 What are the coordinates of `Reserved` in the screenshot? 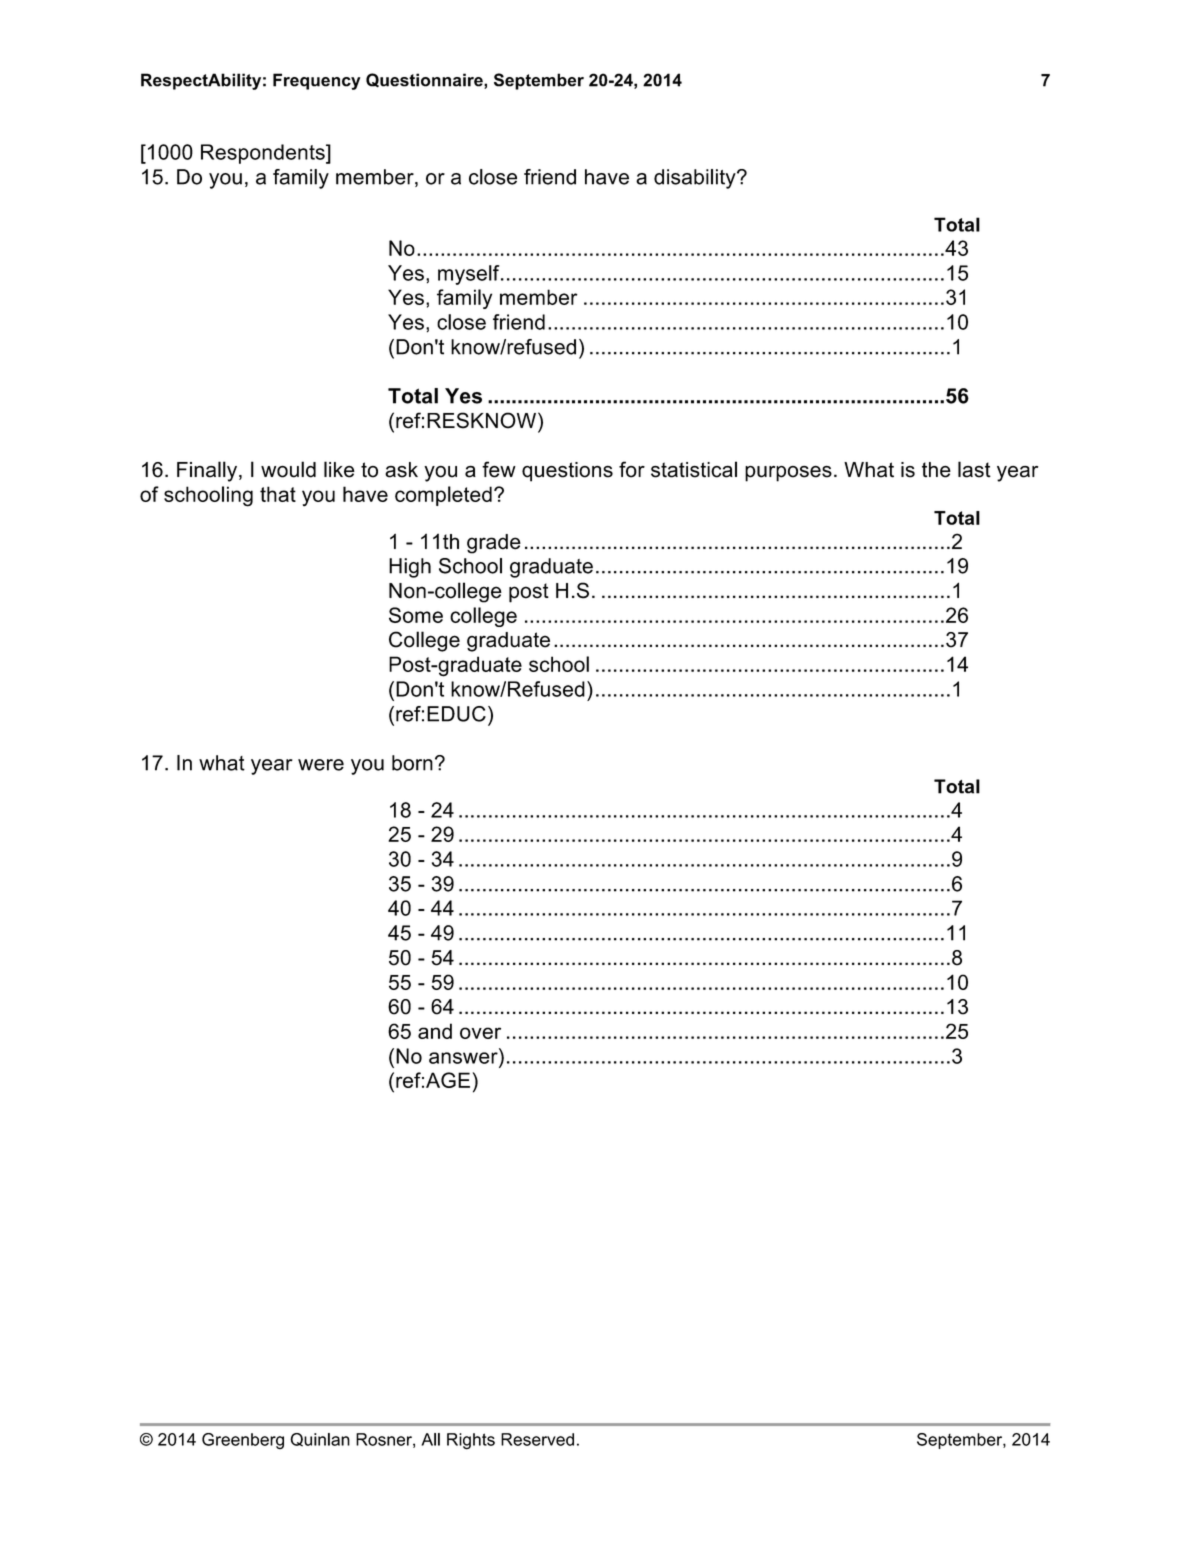 It's located at (537, 1439).
